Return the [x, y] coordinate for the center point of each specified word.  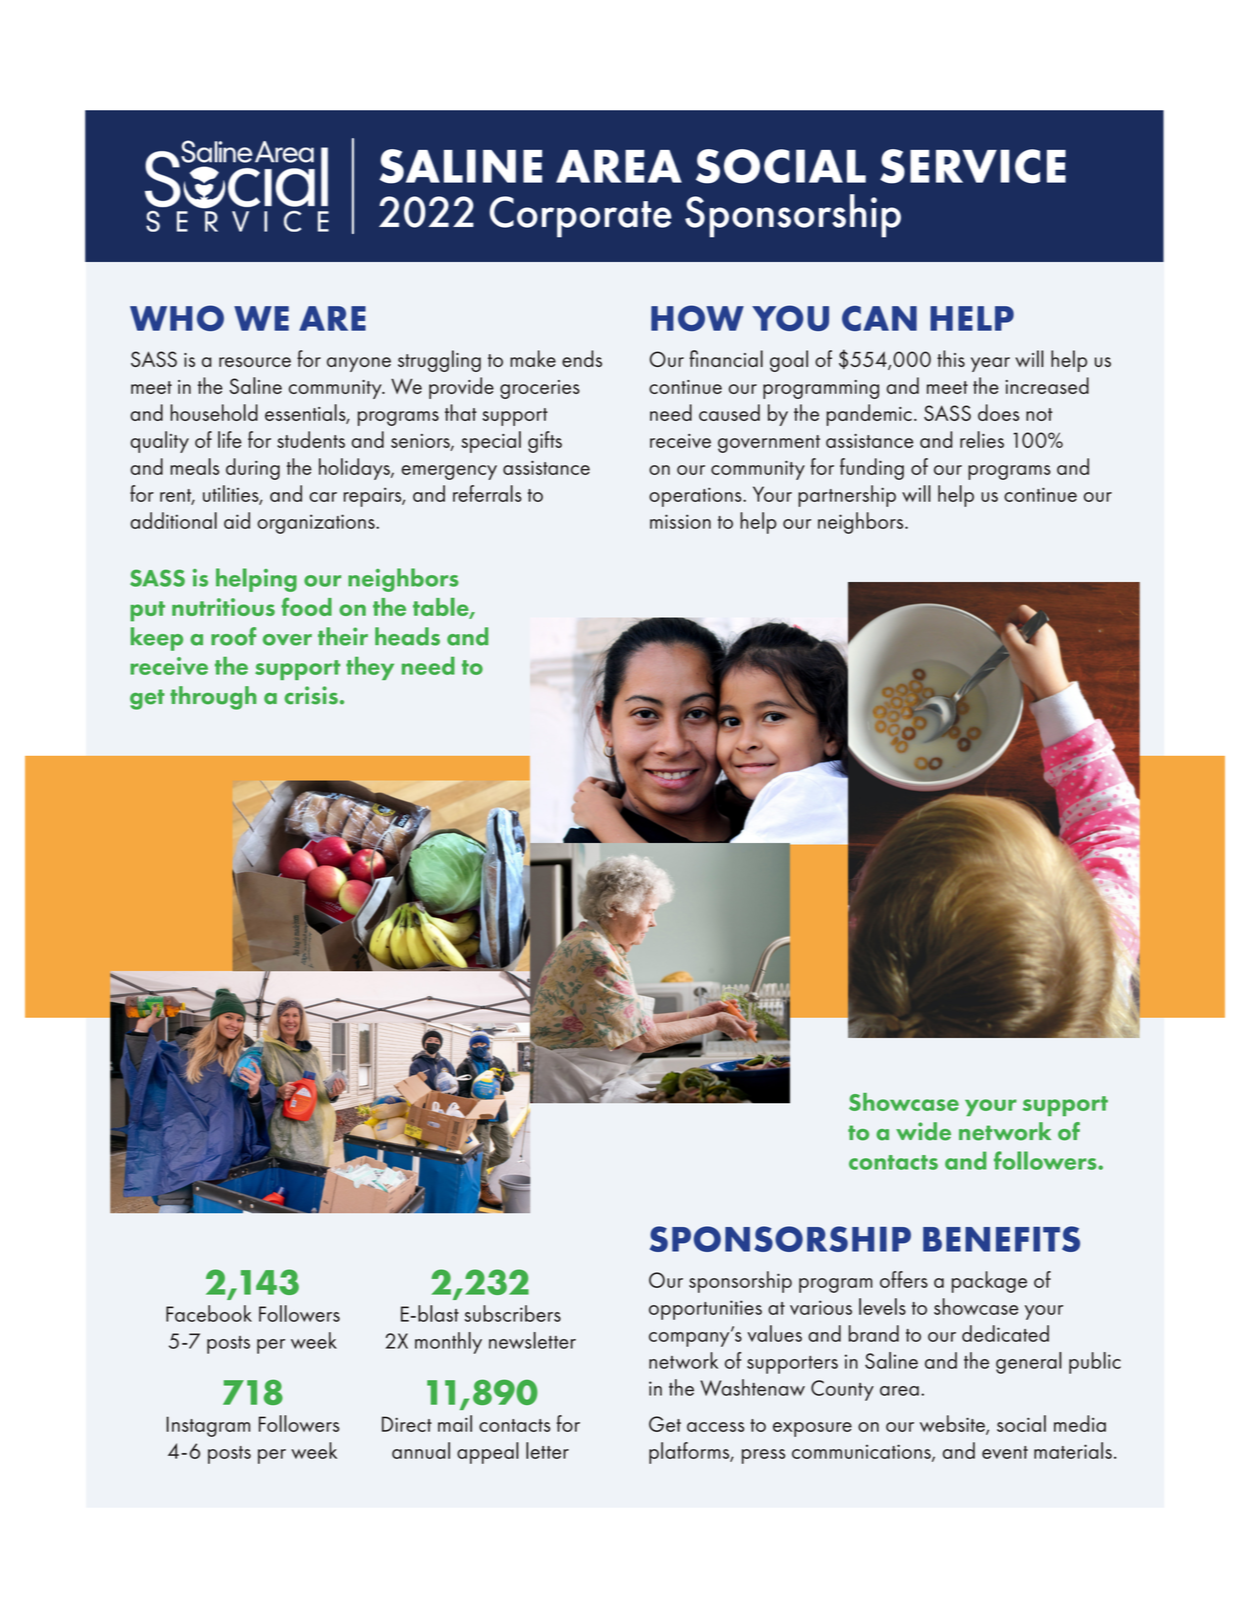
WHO [177, 318]
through [213, 698]
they [370, 668]
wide [923, 1131]
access [715, 1427]
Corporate [581, 217]
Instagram [208, 1426]
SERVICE [973, 166]
